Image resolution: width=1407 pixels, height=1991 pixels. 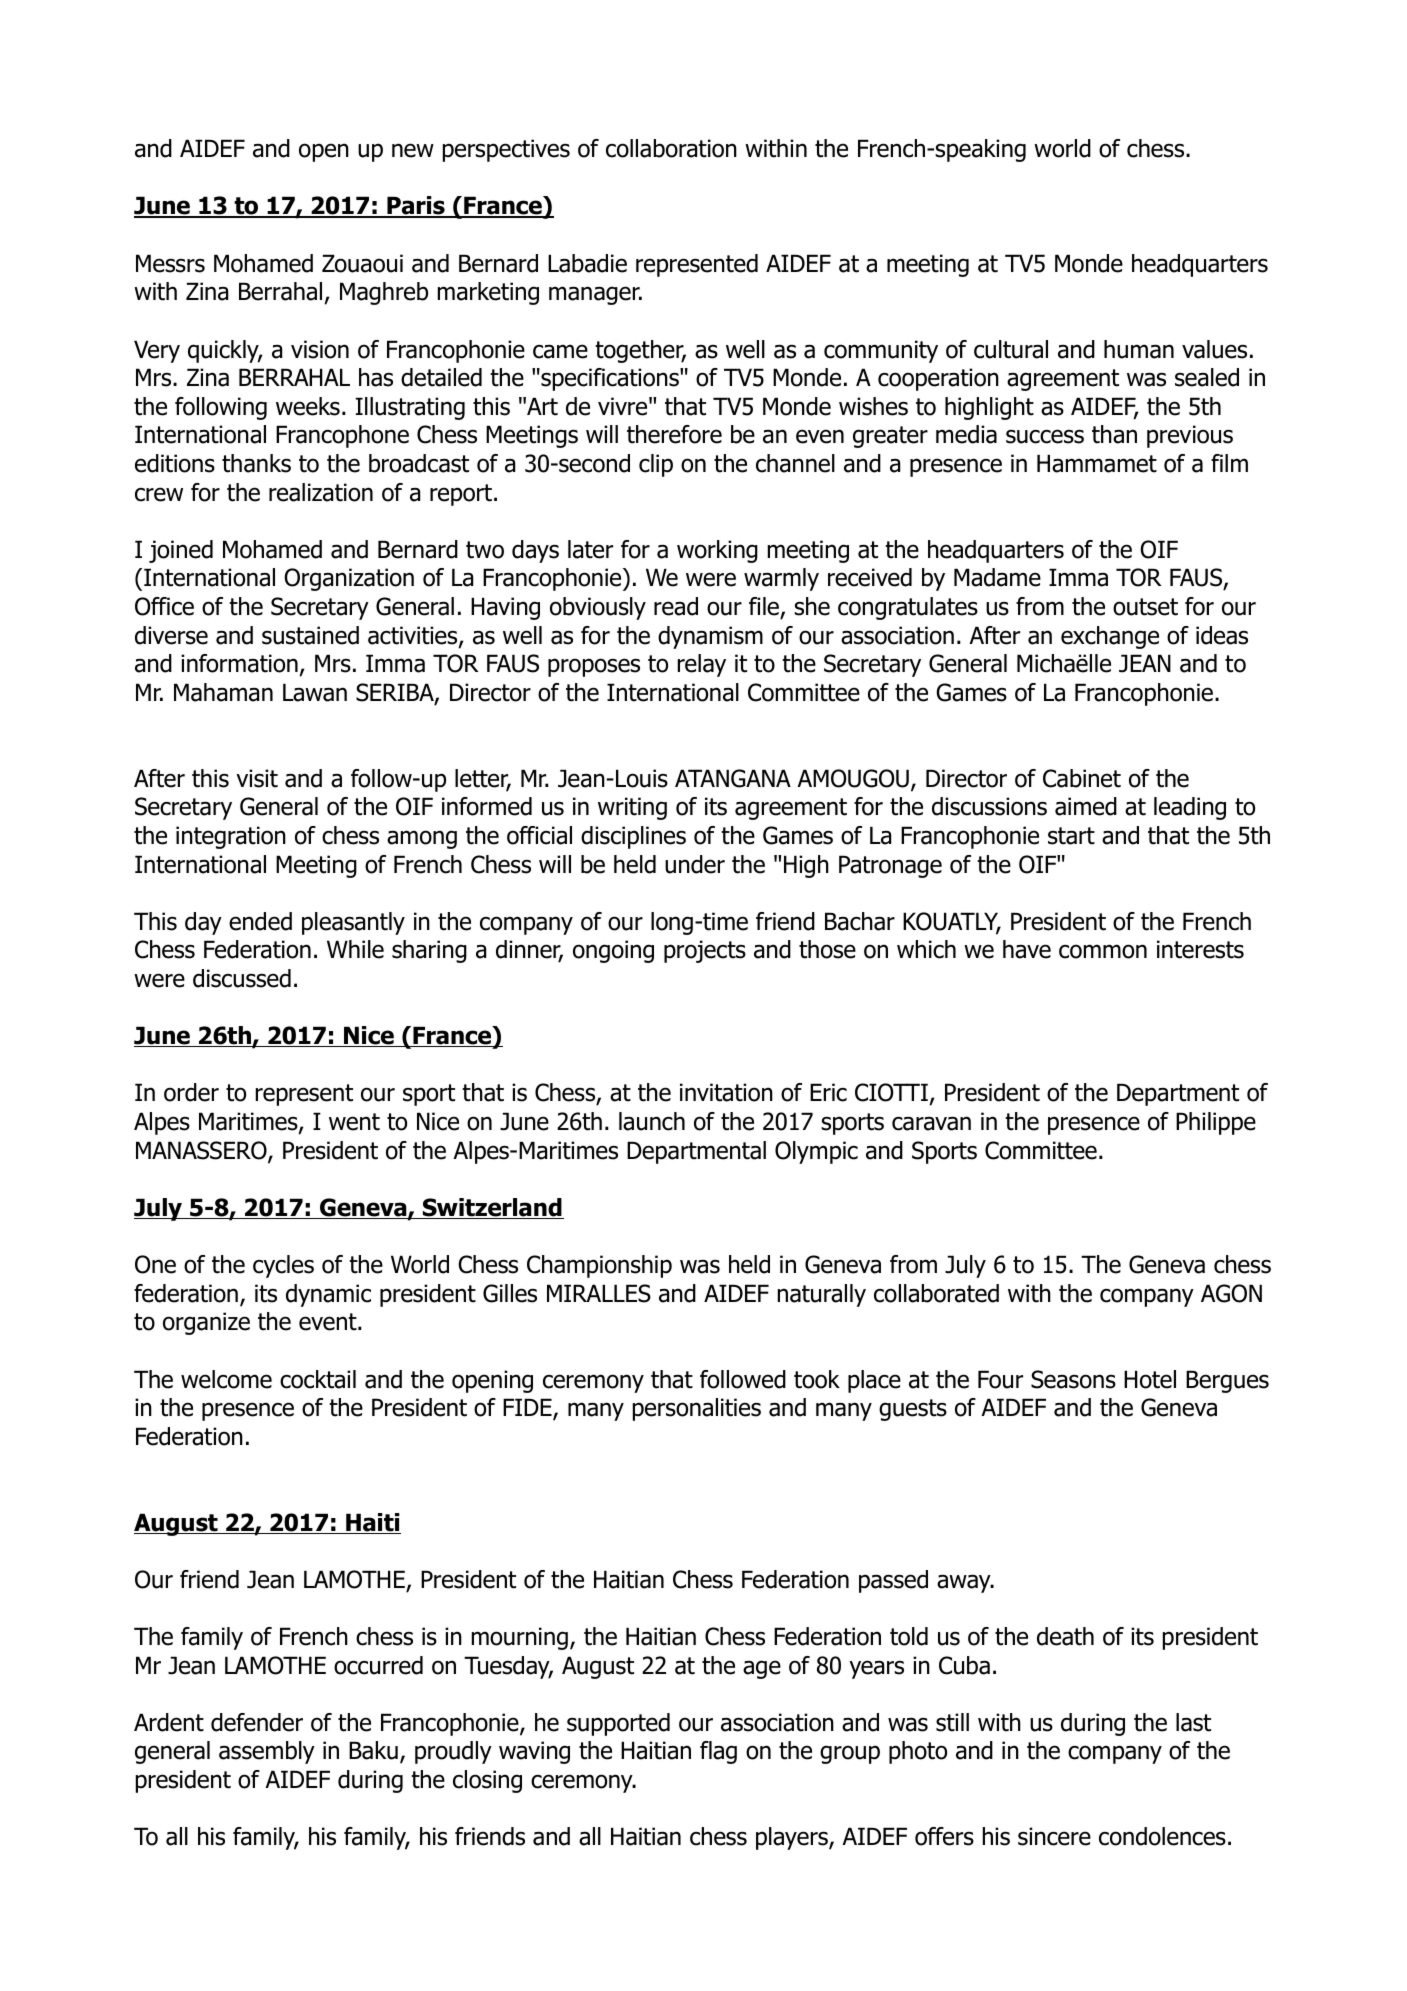 I want to click on discussed, so click(x=242, y=978).
